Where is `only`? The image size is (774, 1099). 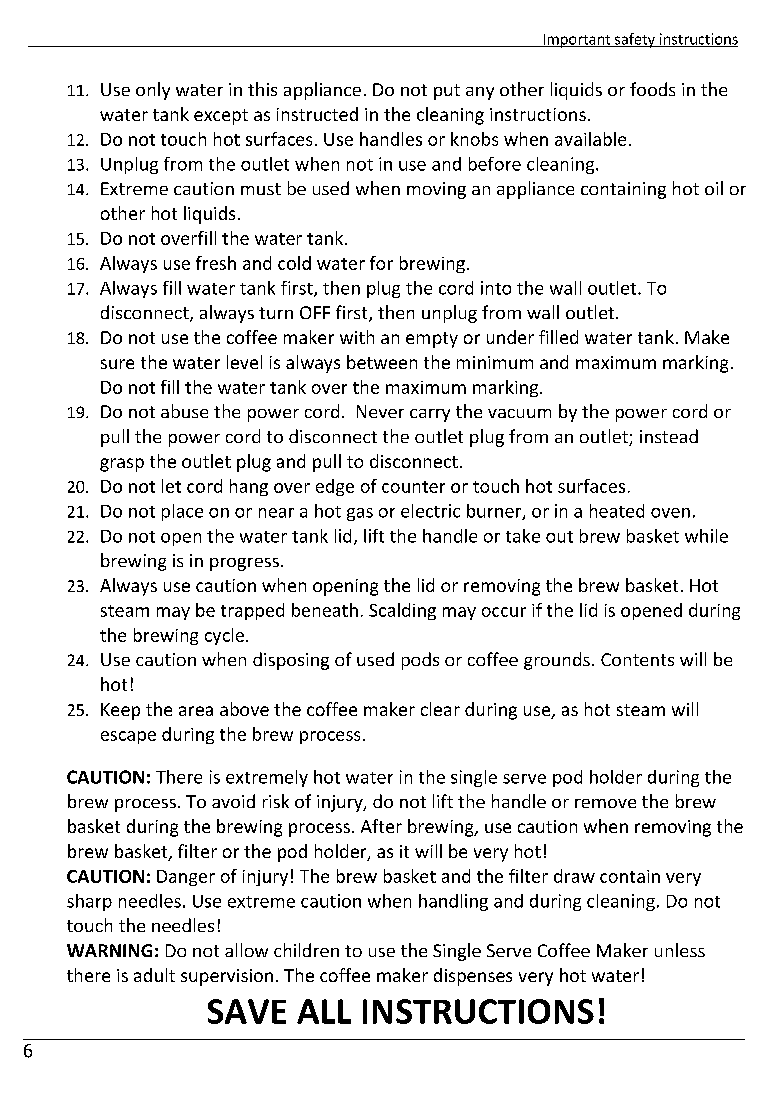 only is located at coordinates (153, 91).
